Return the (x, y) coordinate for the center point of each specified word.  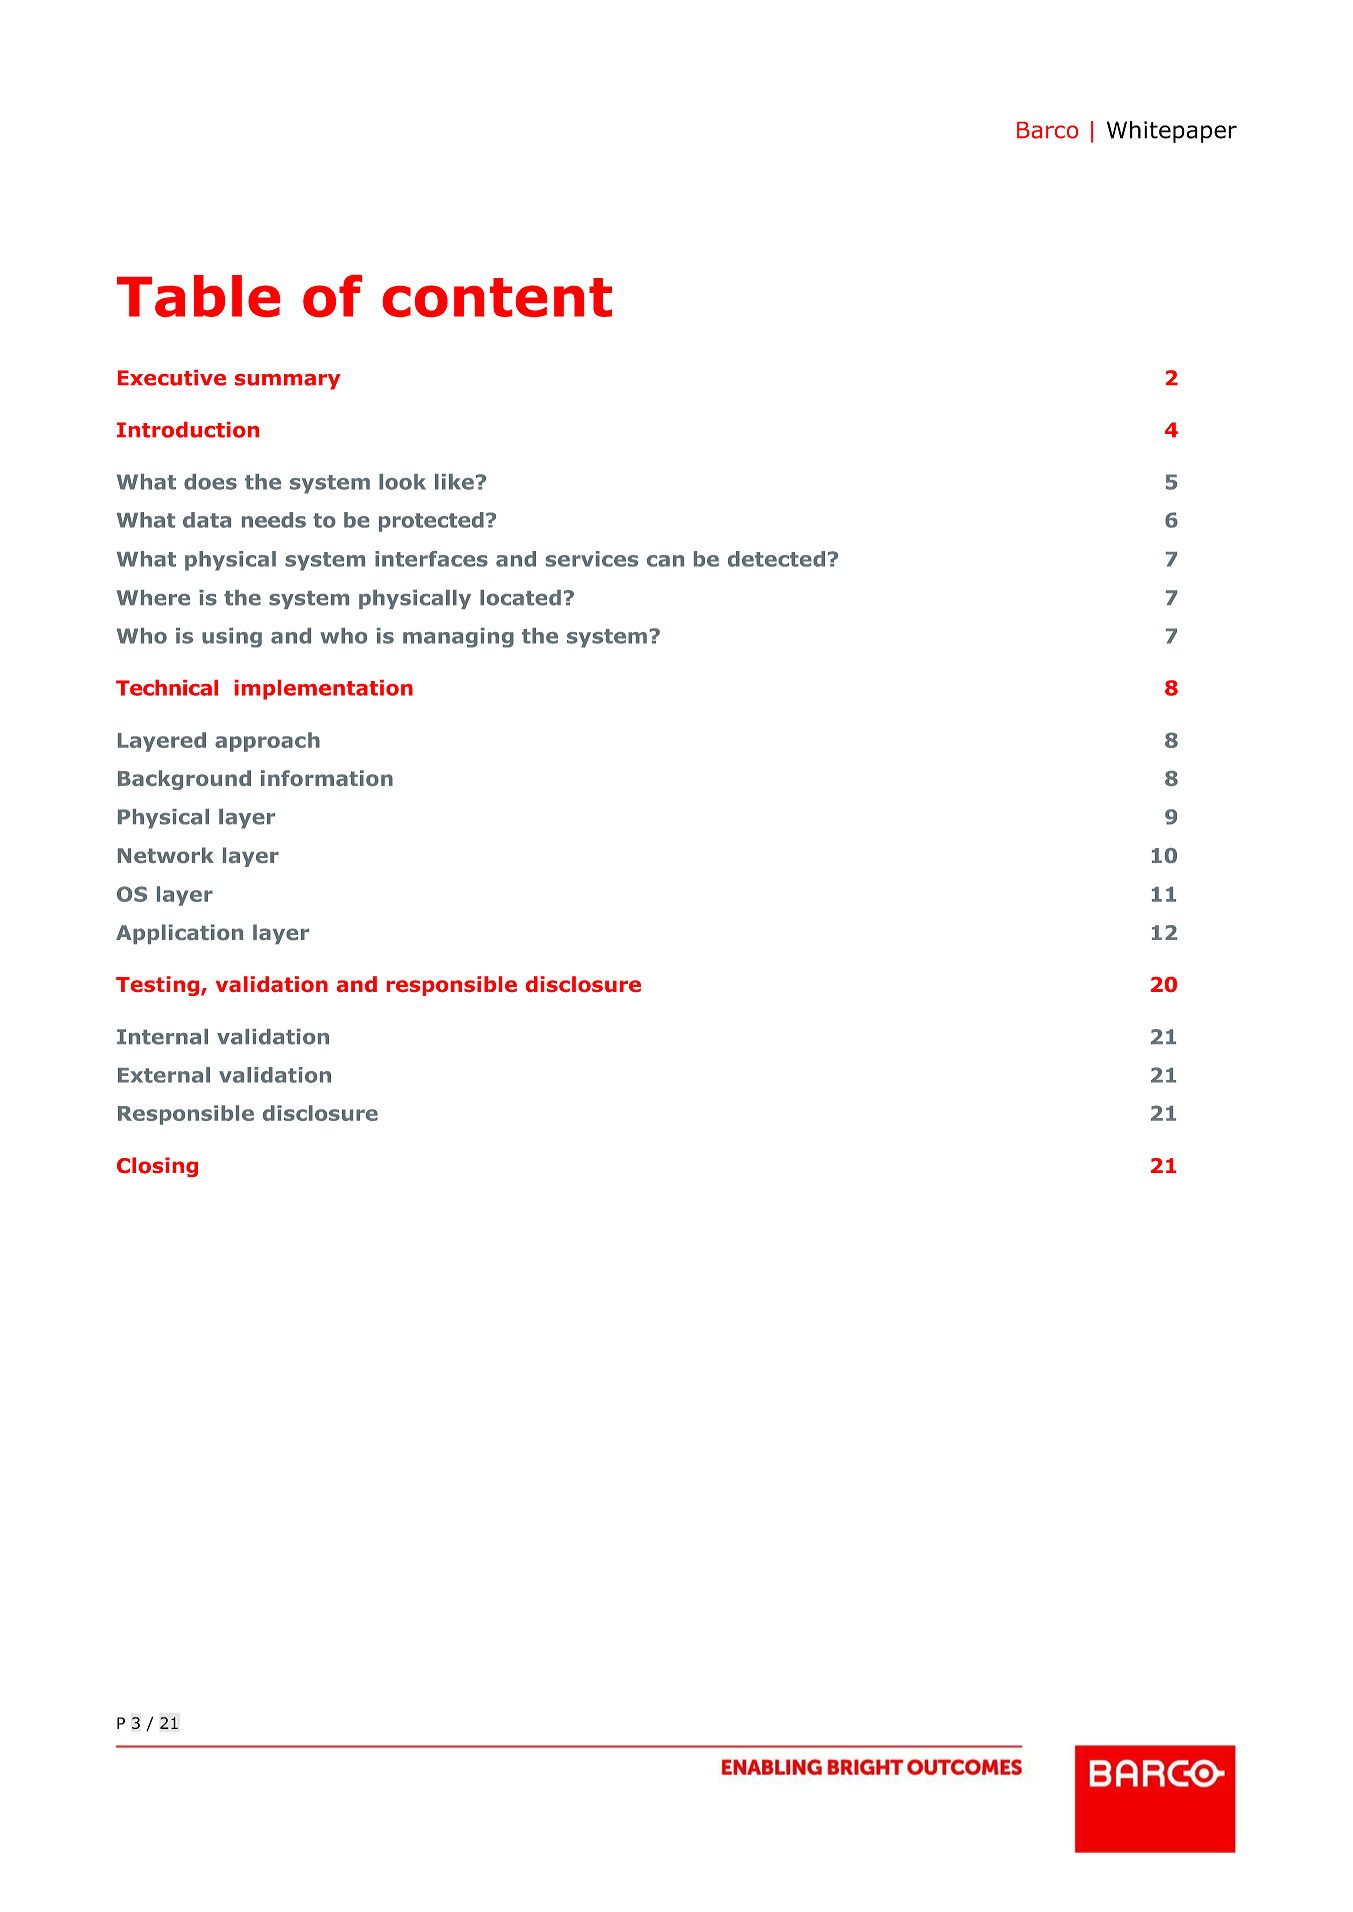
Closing (157, 1167)
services (592, 559)
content (497, 297)
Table (198, 296)
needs (274, 520)
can (665, 561)
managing (458, 638)
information (327, 778)
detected (776, 559)
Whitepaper (1172, 132)
